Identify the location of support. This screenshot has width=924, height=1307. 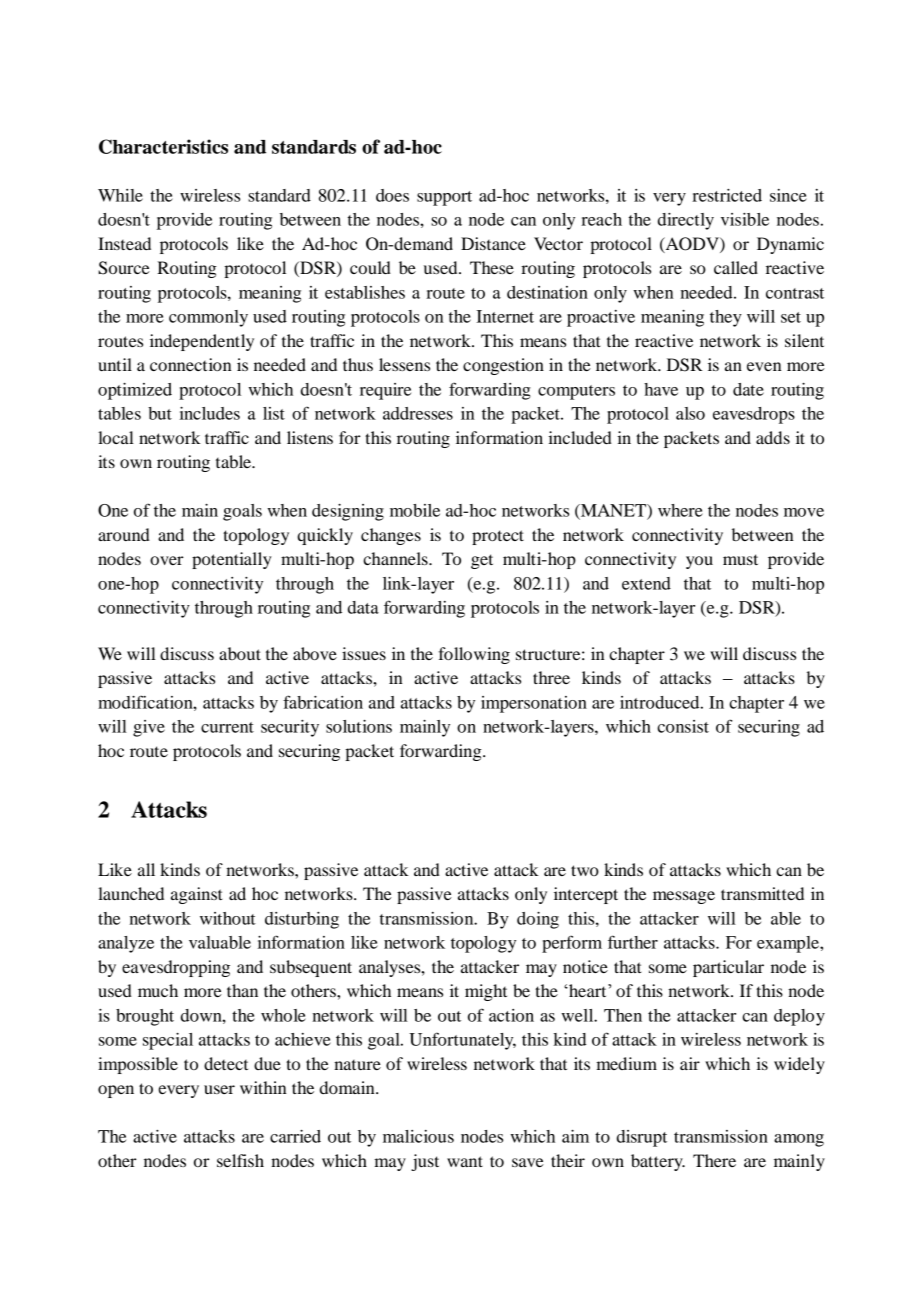
(444, 198).
